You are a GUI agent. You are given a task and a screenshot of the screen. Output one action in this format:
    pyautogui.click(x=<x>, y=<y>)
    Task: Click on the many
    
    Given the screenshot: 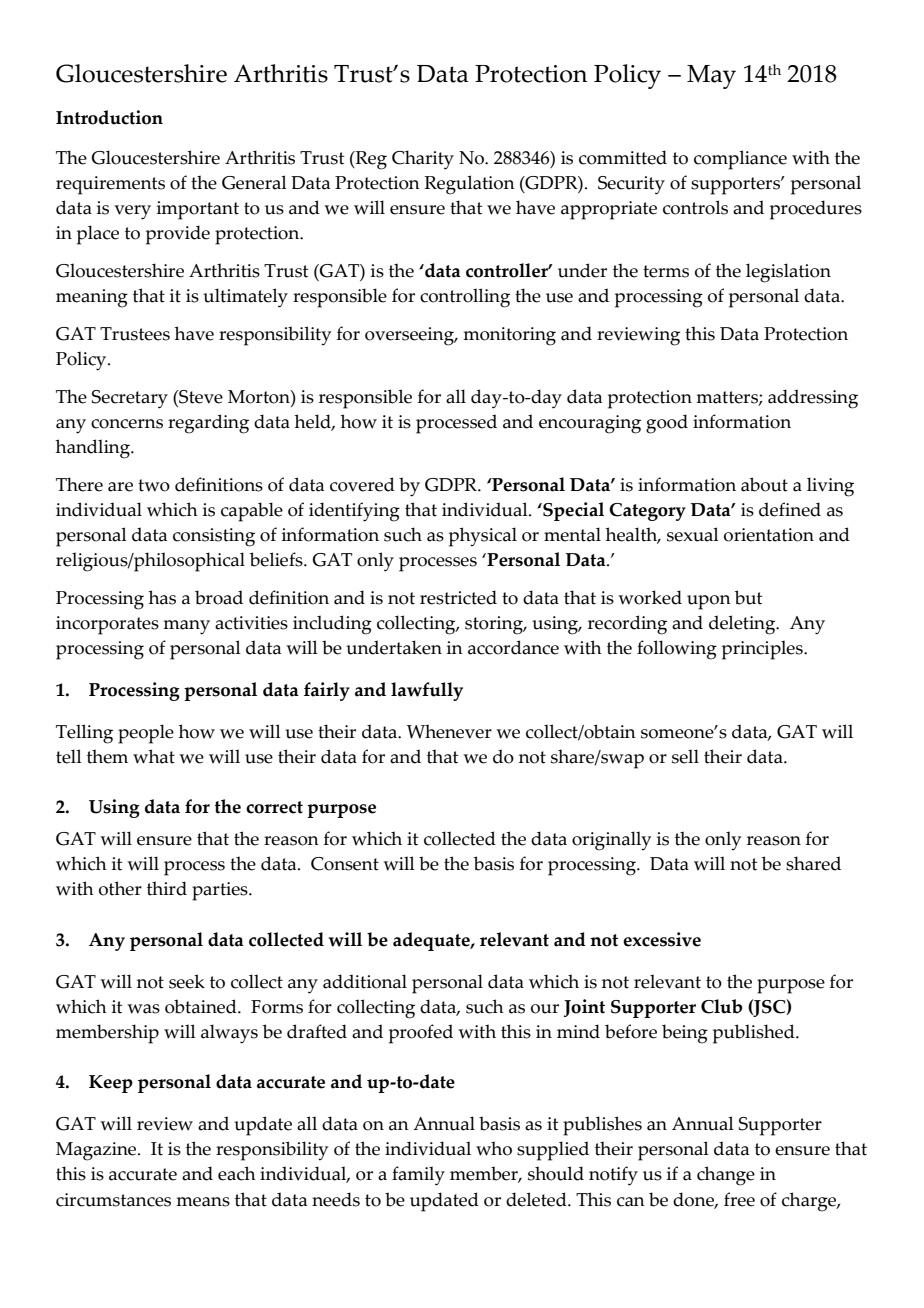 What is the action you would take?
    pyautogui.click(x=186, y=627)
